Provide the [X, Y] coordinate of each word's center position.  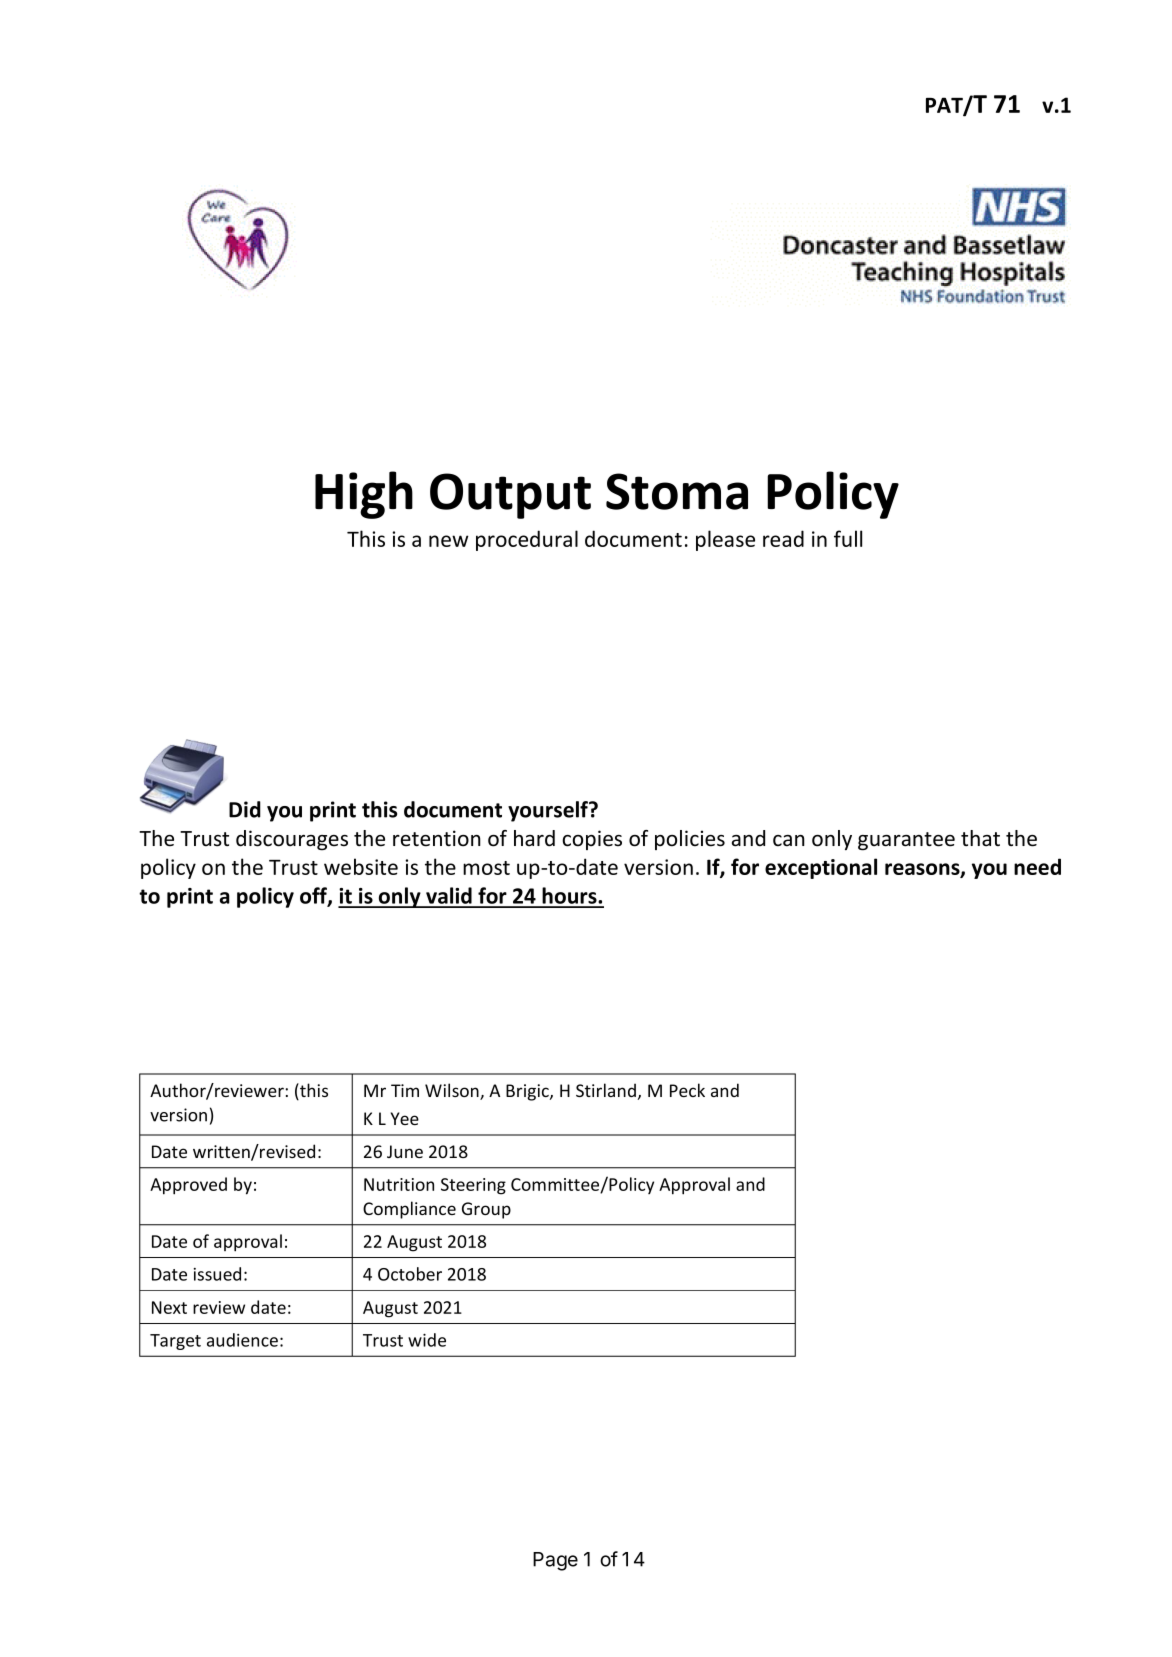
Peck [687, 1090]
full [848, 538]
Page [555, 1561]
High [364, 495]
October [410, 1274]
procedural [527, 540]
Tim [405, 1090]
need [1037, 866]
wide [427, 1340]
